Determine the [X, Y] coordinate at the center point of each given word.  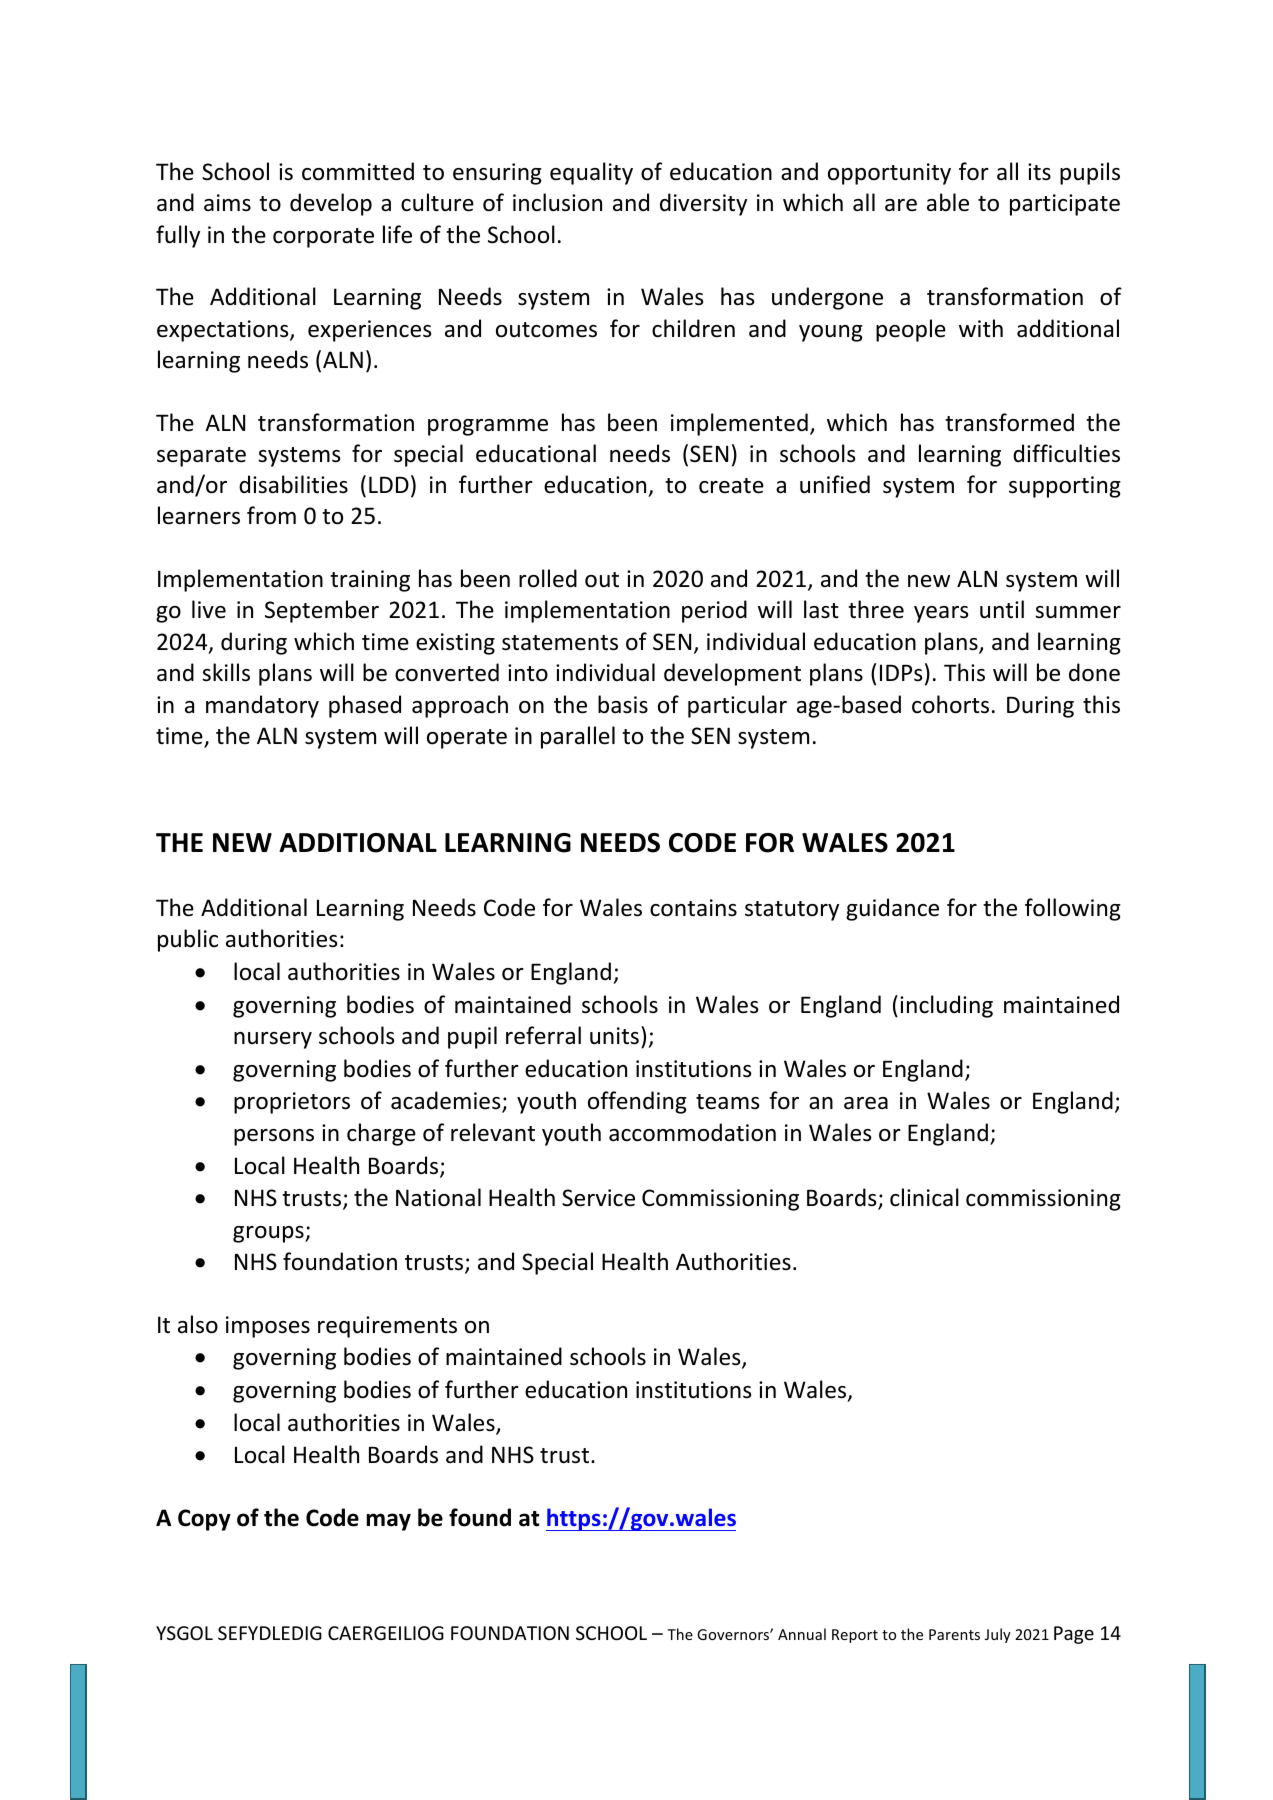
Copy [204, 1520]
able [948, 202]
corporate [323, 238]
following [1073, 909]
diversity [703, 204]
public [188, 940]
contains [693, 908]
